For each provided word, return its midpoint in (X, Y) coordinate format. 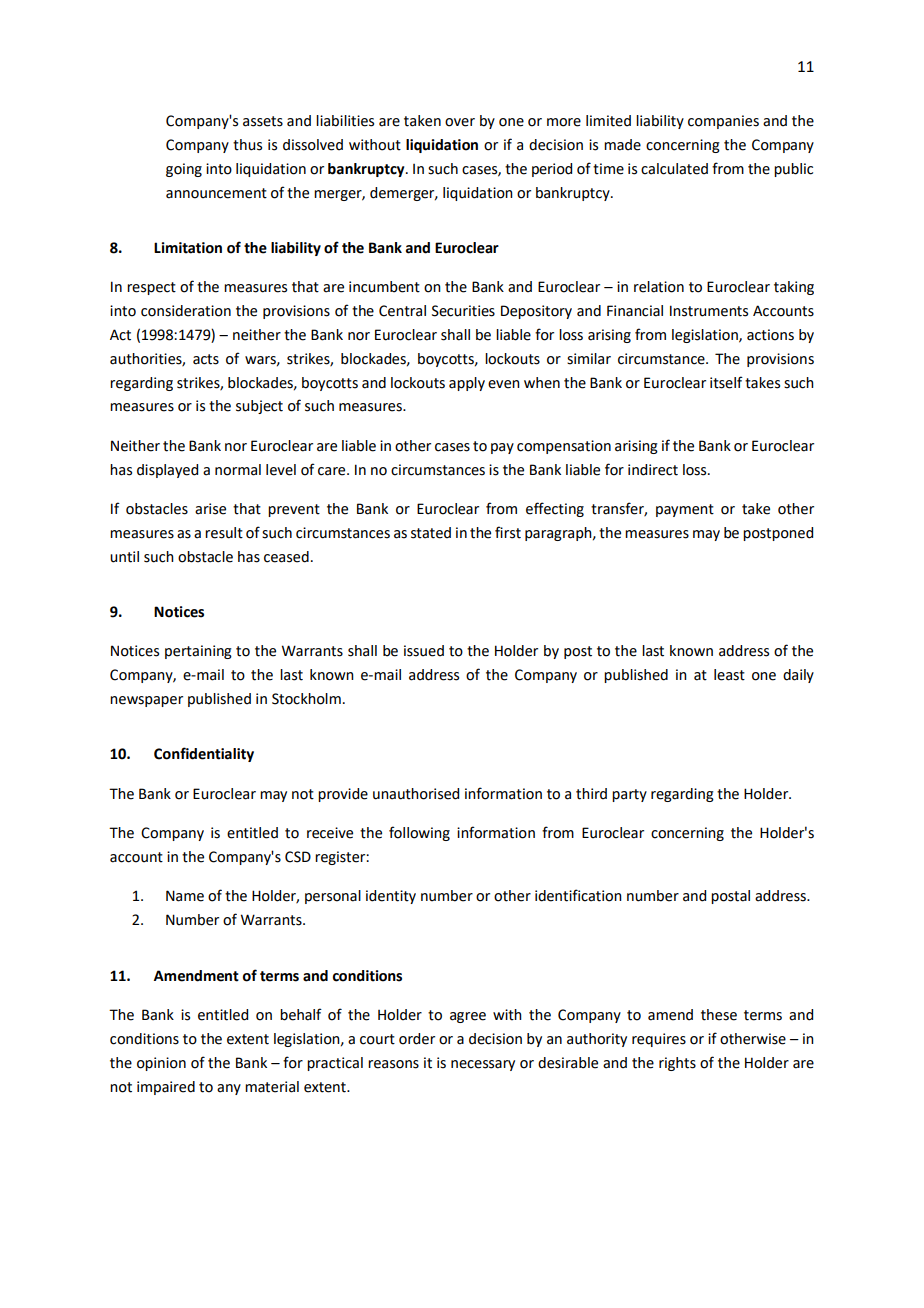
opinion (161, 1064)
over (460, 122)
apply (467, 384)
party (629, 795)
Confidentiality (204, 754)
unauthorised (416, 794)
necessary (483, 1065)
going (184, 170)
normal (238, 470)
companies (723, 122)
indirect (653, 470)
